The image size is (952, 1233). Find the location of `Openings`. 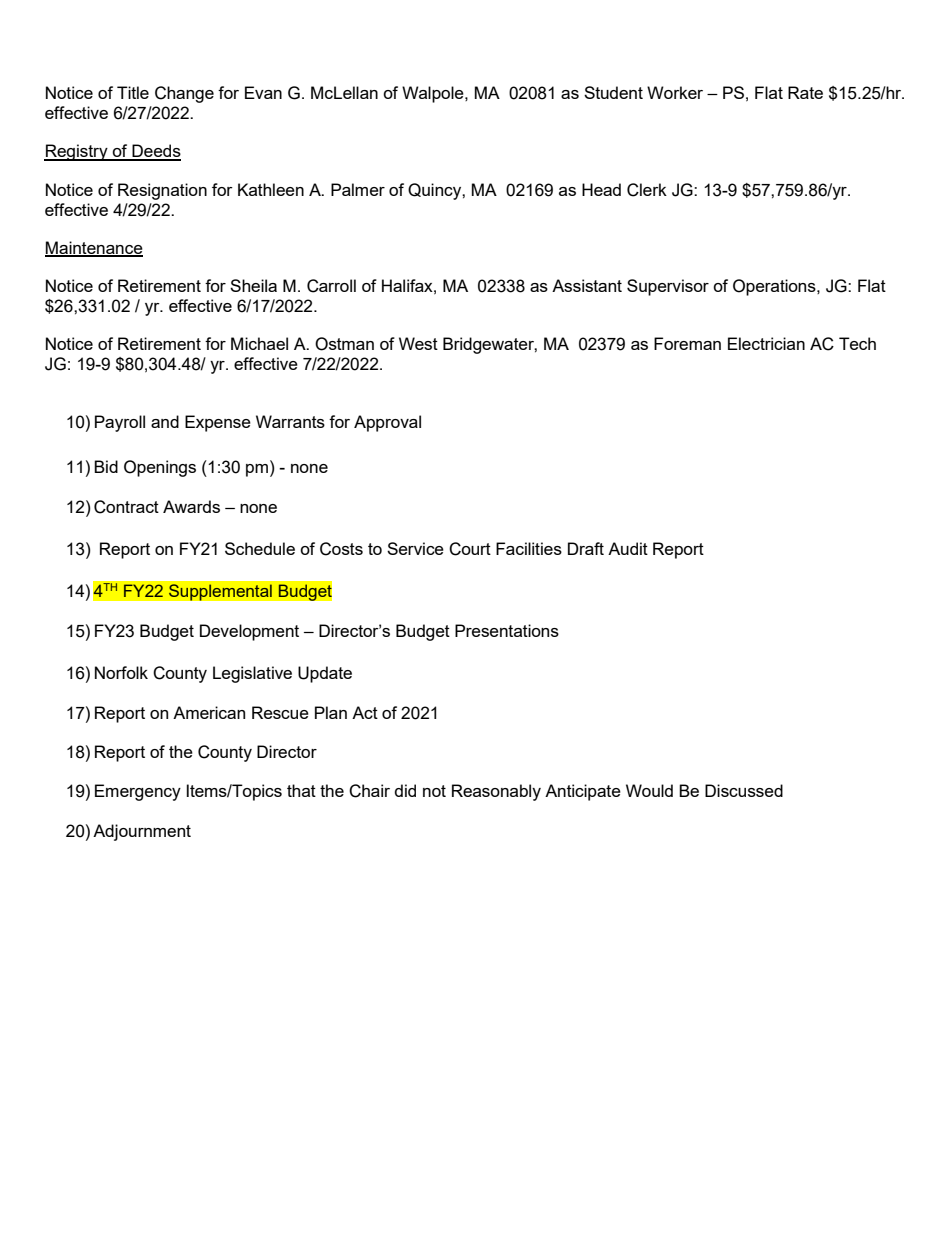

Openings is located at coordinates (160, 468).
